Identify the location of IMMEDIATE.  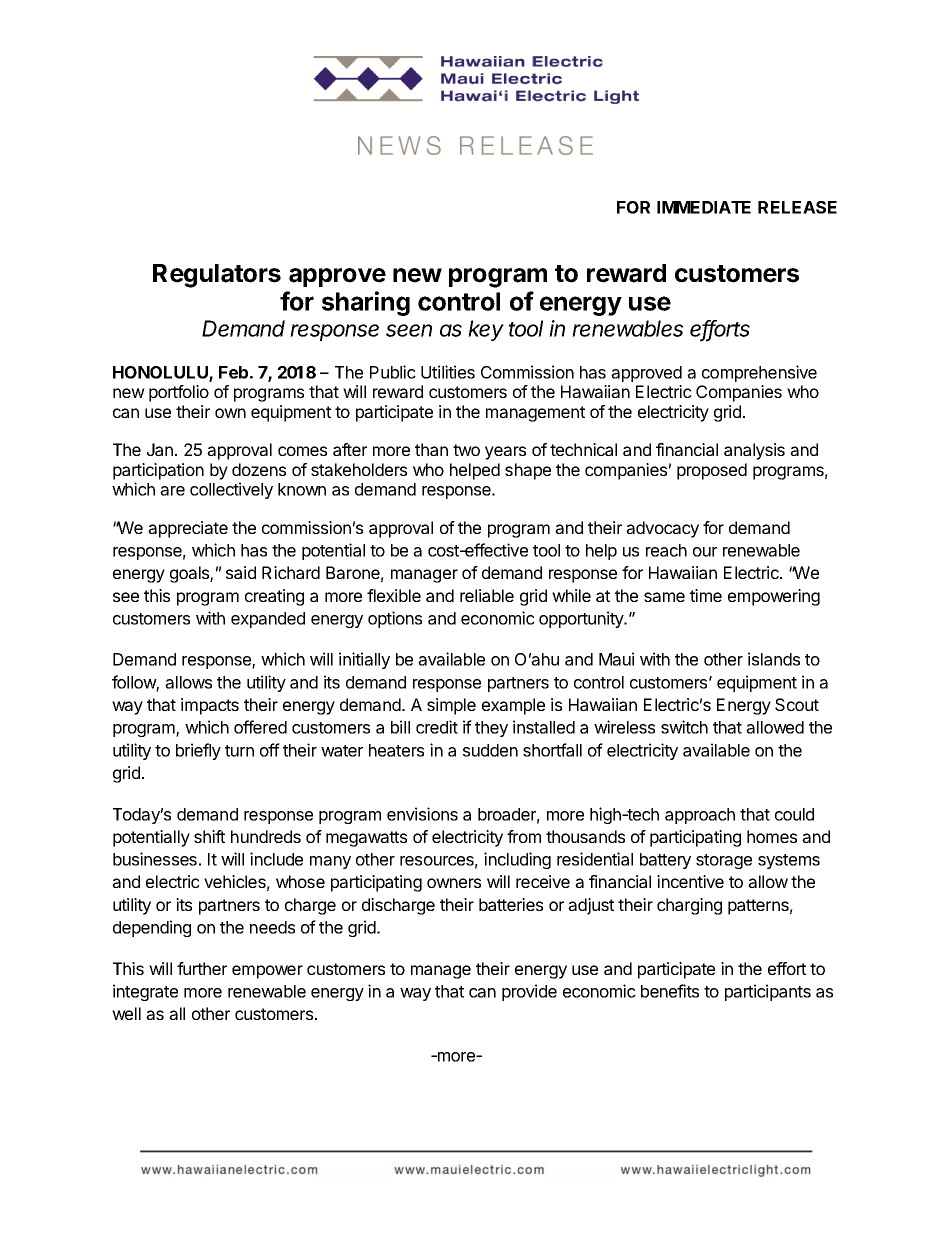
(704, 207).
